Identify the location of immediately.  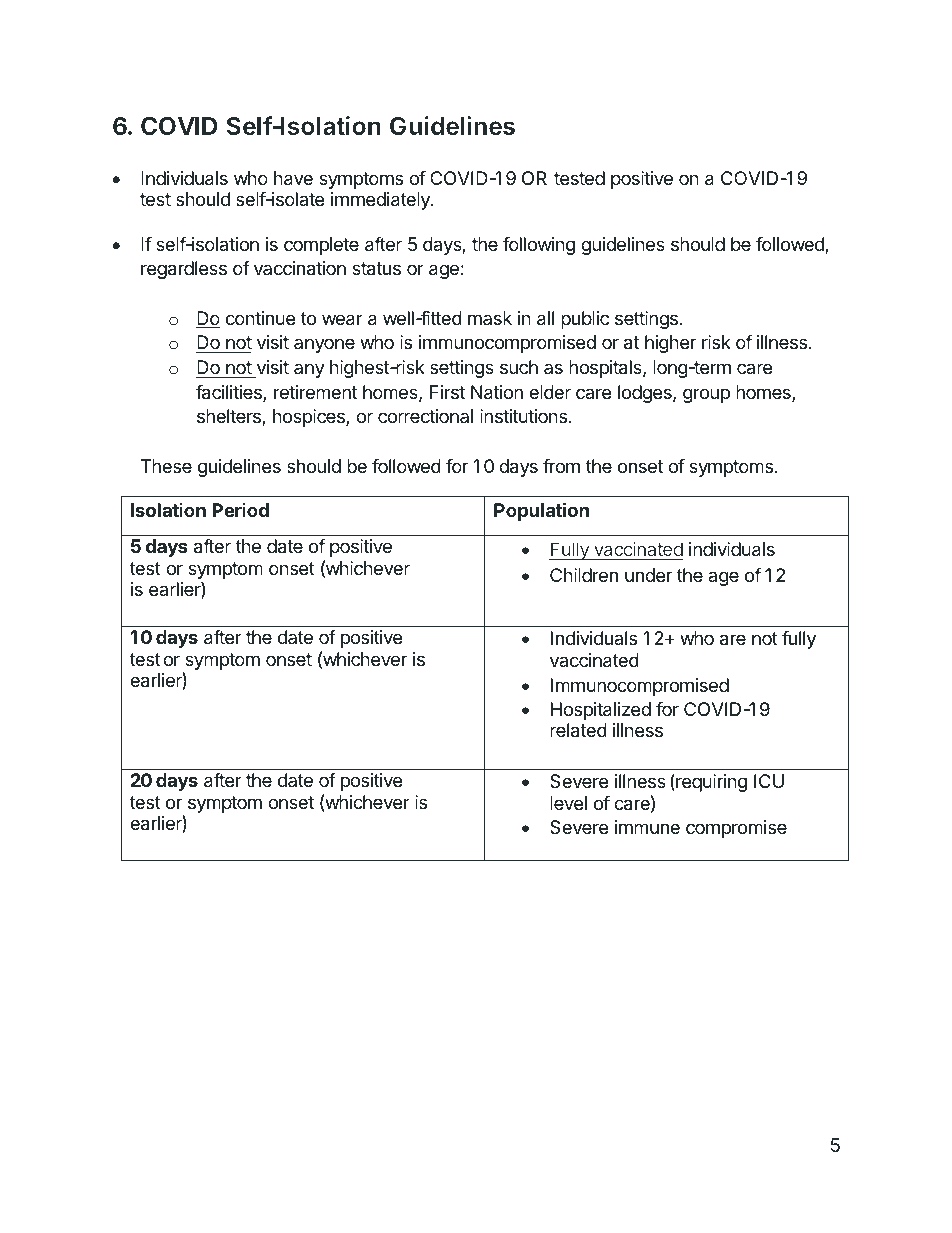
(381, 201).
